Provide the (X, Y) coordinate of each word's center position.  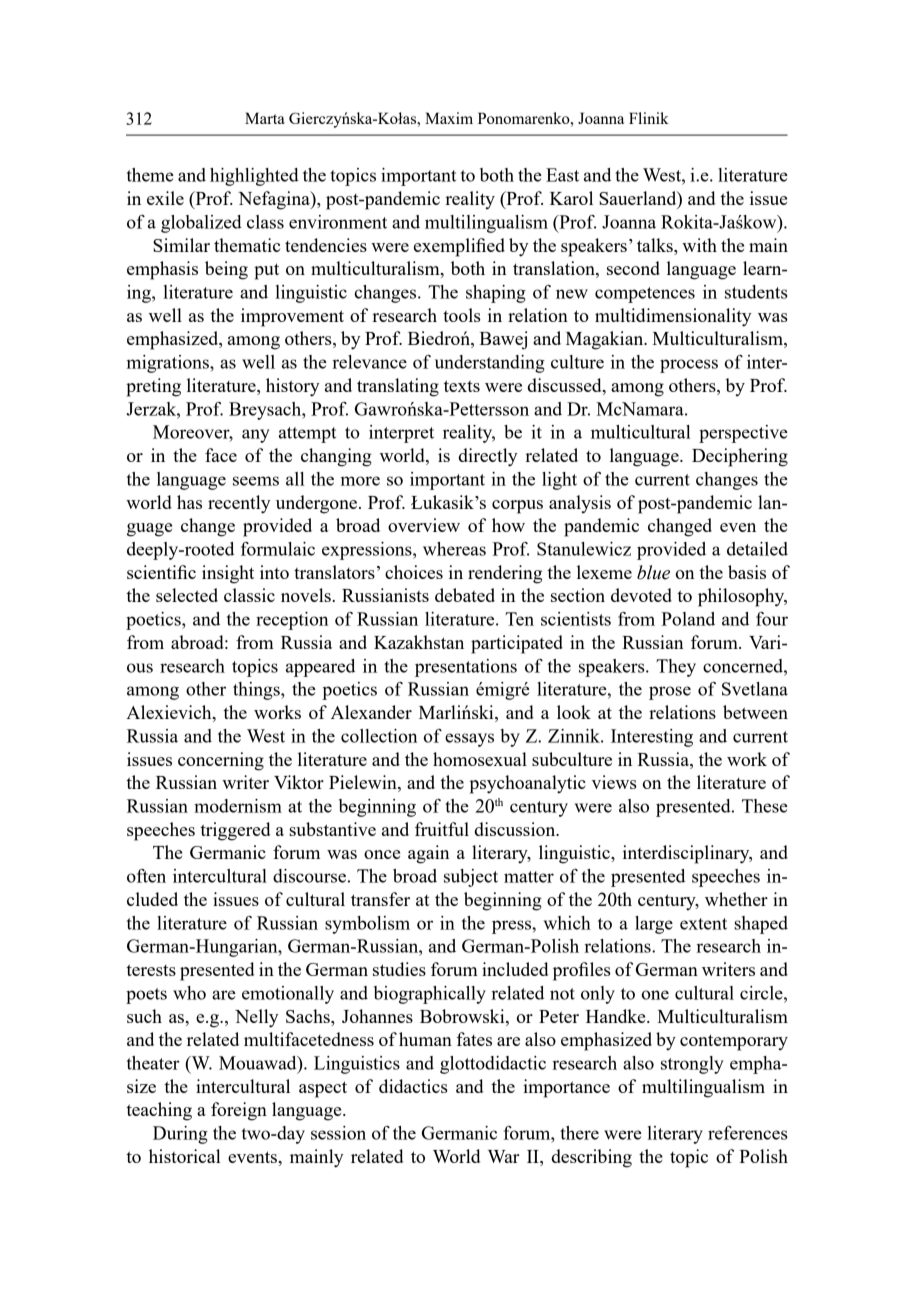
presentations (466, 668)
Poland (688, 619)
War (504, 1156)
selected (187, 595)
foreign (239, 1111)
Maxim (449, 118)
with (699, 245)
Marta (265, 118)
